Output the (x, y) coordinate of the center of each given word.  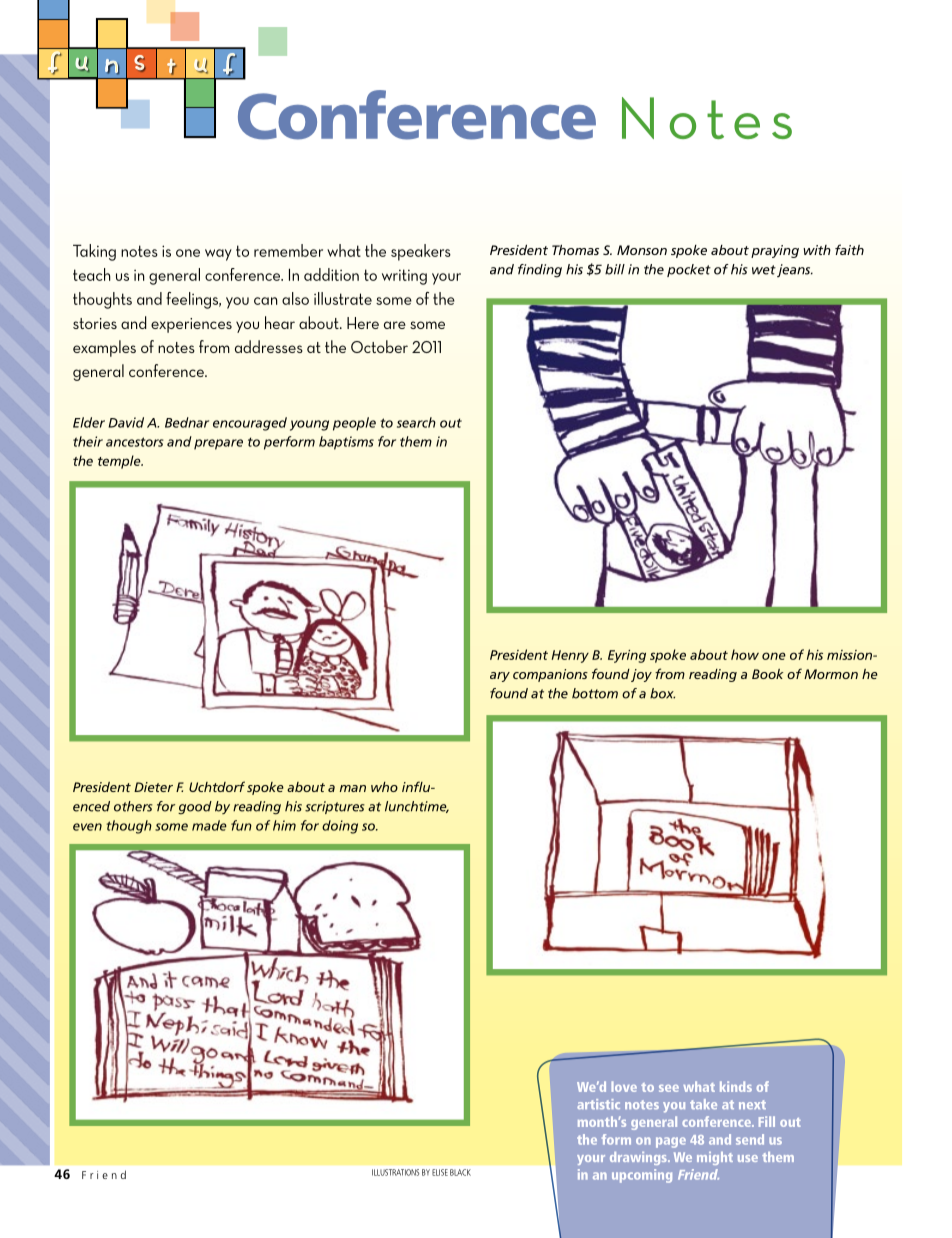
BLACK (460, 1172)
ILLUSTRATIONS (395, 1172)
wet (764, 270)
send (750, 1139)
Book (768, 674)
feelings (193, 300)
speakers (421, 252)
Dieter (153, 787)
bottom (595, 693)
